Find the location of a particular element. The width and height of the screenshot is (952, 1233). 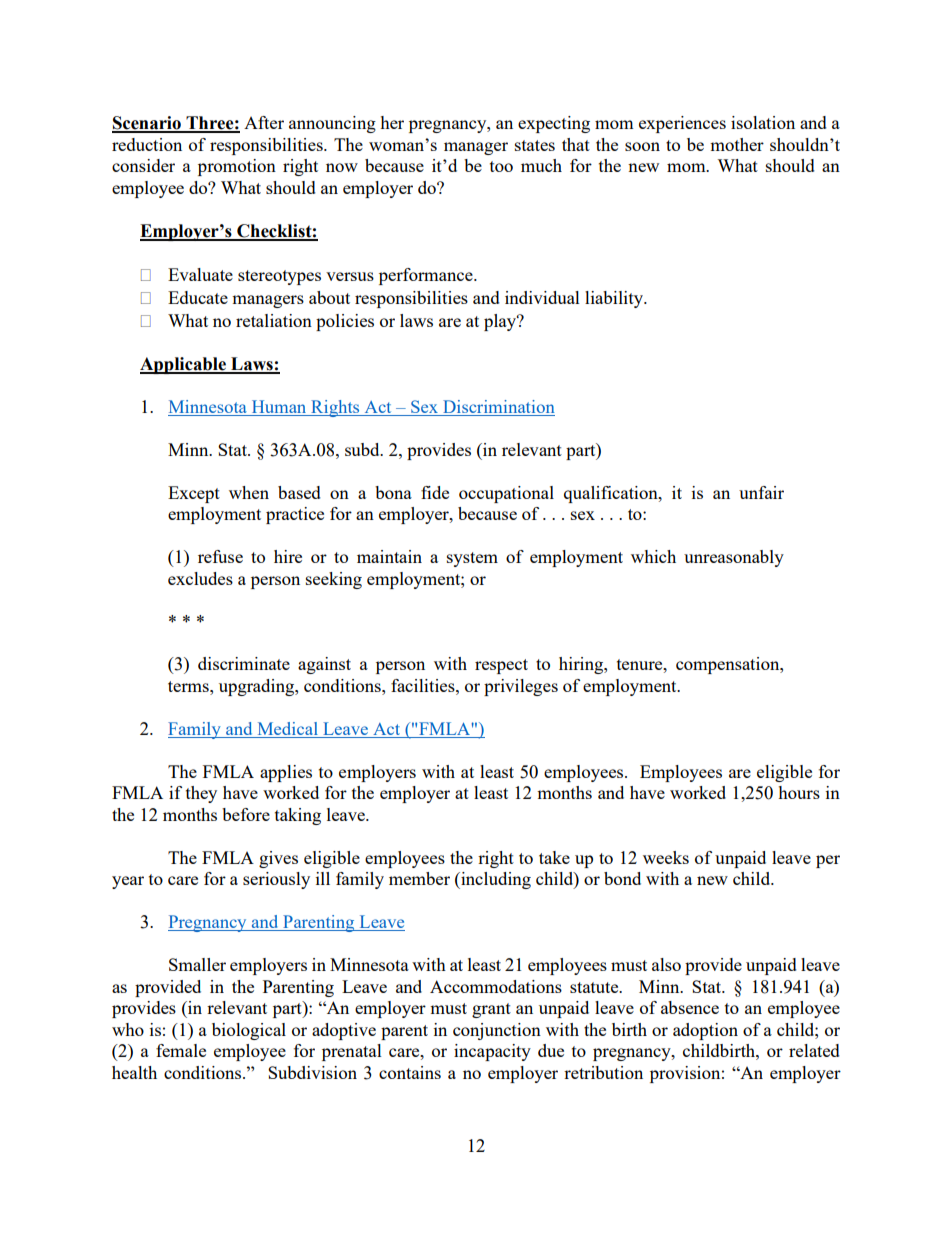

mother is located at coordinates (737, 144).
